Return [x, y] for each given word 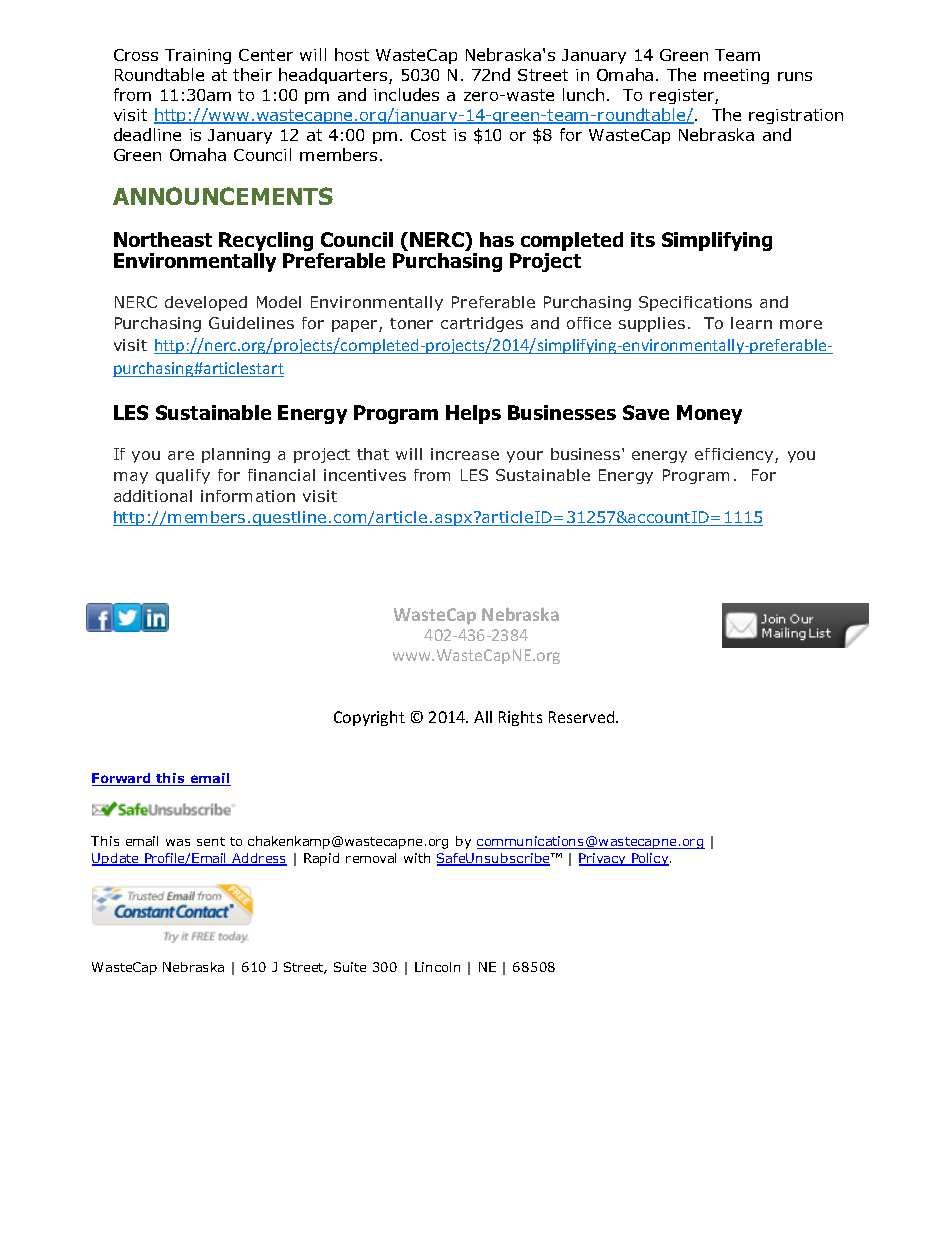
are [181, 455]
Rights [520, 718]
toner [411, 323]
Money [709, 414]
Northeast [163, 239]
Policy [650, 859]
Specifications [695, 303]
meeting [736, 76]
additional [153, 496]
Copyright [369, 718]
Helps [473, 414]
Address [258, 859]
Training [198, 56]
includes [406, 94]
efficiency [735, 455]
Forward [123, 779]
